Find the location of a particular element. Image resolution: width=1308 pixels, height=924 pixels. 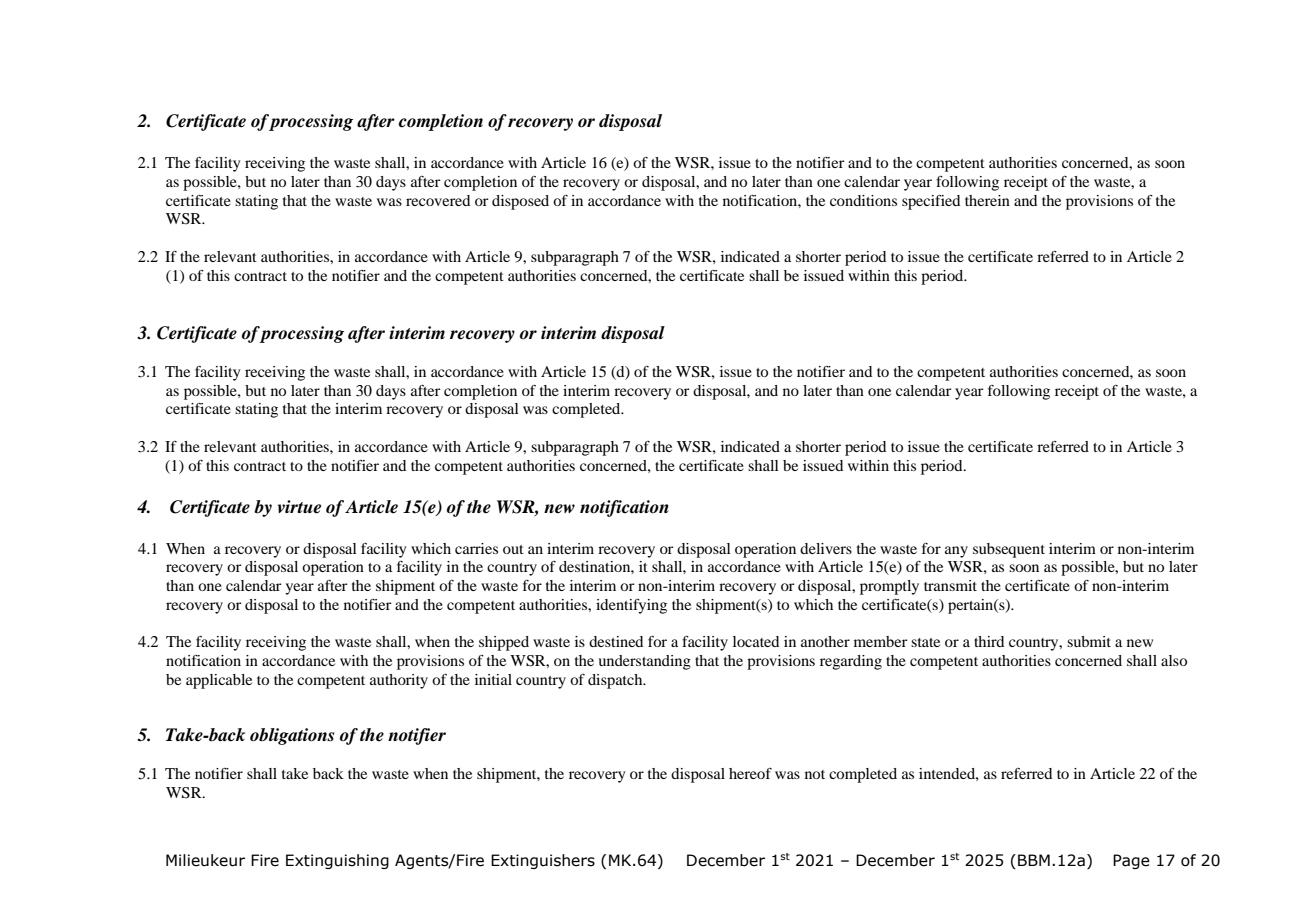

therein is located at coordinates (987, 200).
